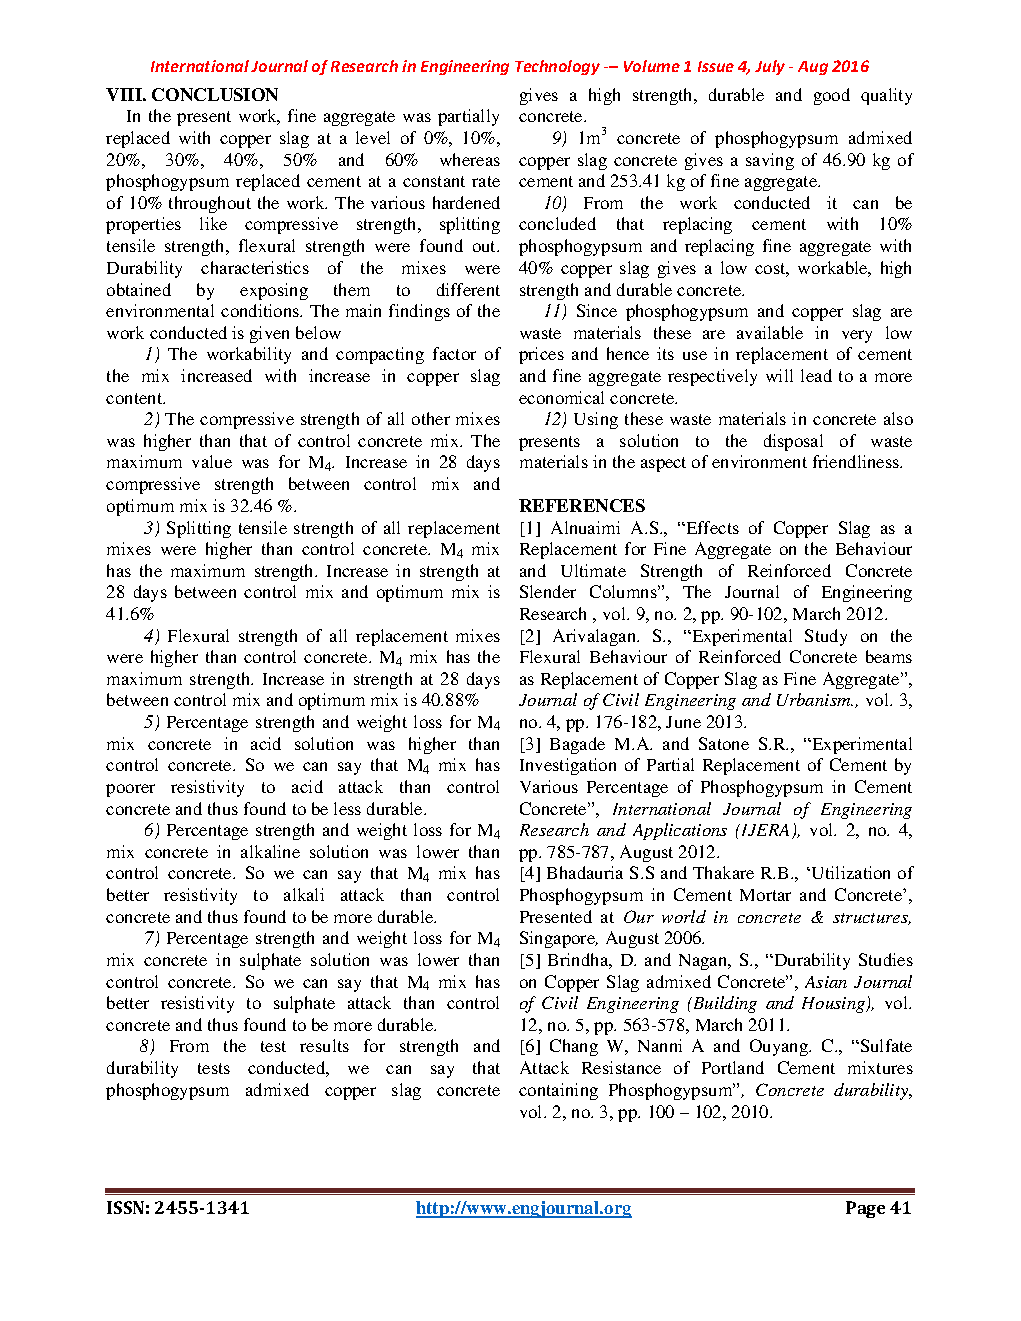  What do you see at coordinates (770, 332) in the document?
I see `available` at bounding box center [770, 332].
